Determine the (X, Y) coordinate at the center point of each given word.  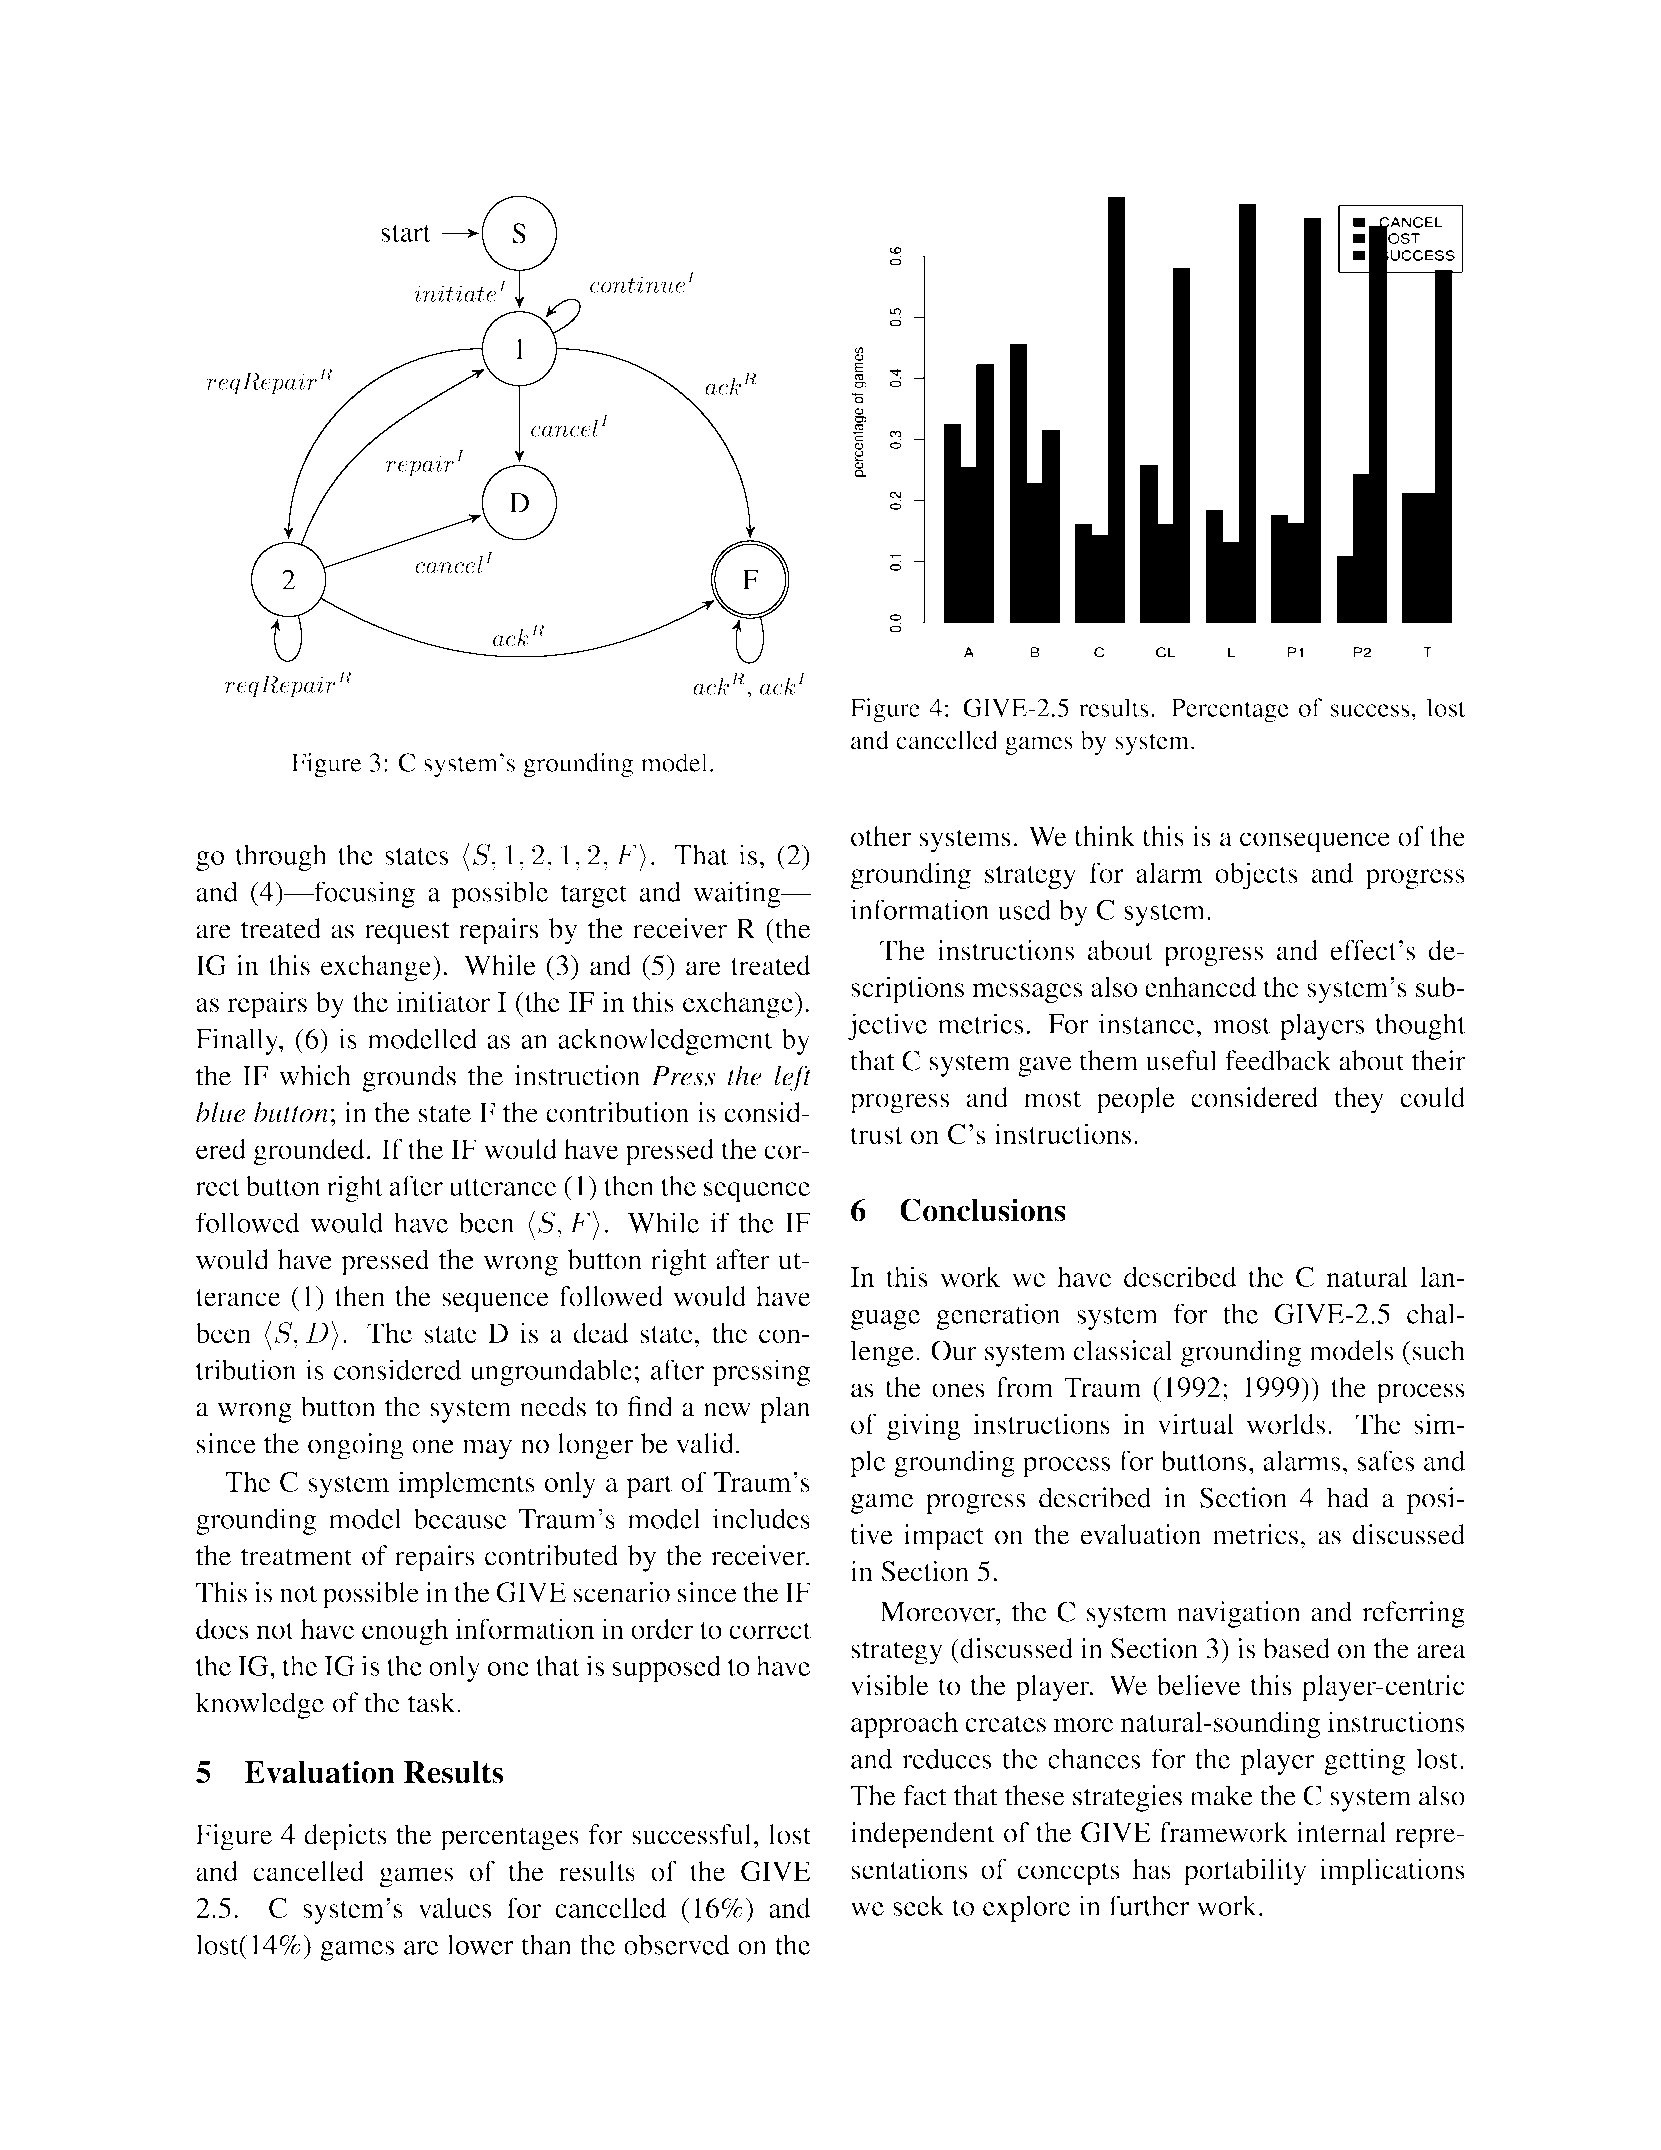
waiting (738, 894)
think (1104, 836)
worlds (1285, 1423)
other (881, 836)
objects (1256, 876)
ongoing (356, 1446)
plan (785, 1409)
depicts (345, 1837)
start (406, 233)
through (281, 857)
